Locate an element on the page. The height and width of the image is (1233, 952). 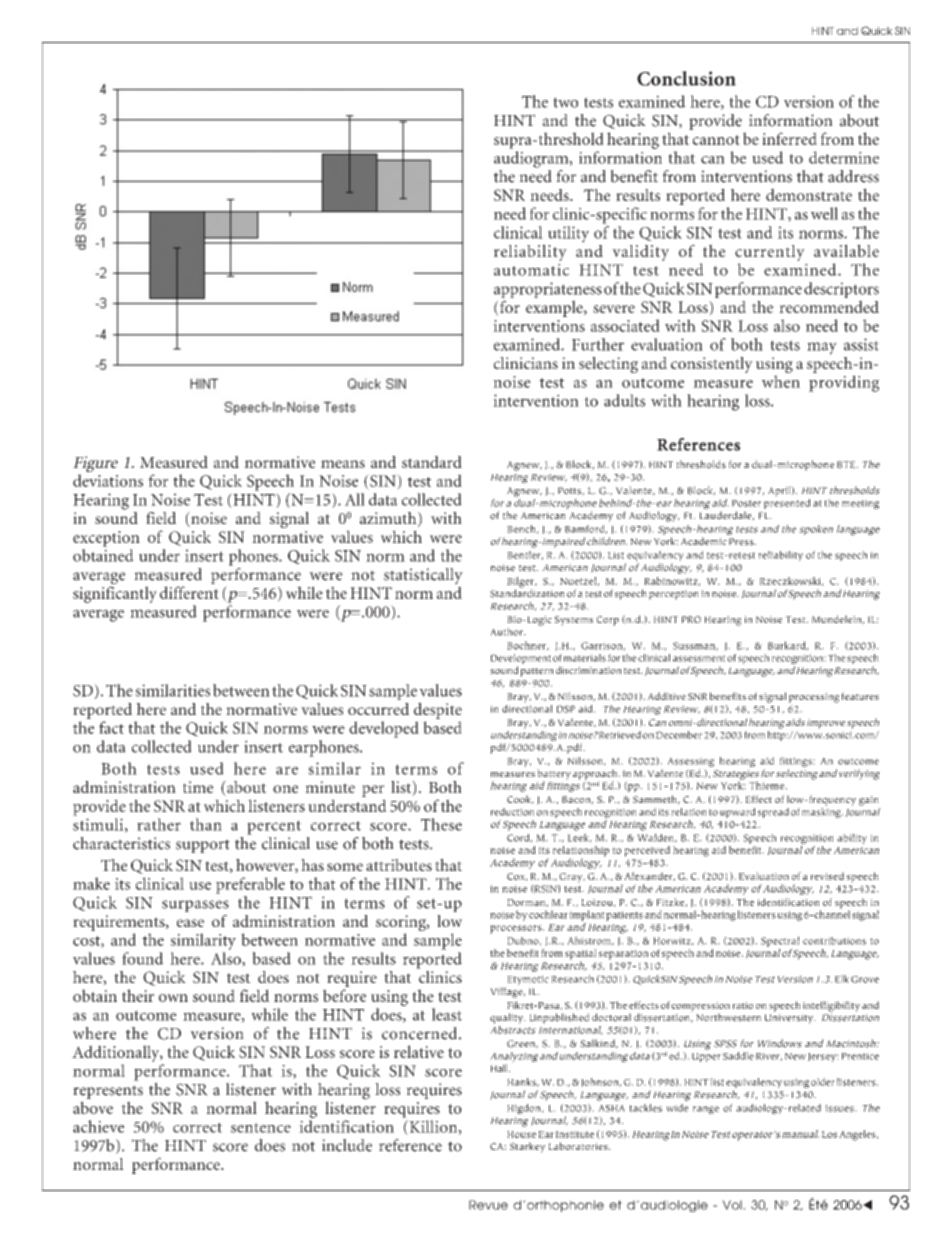
when is located at coordinates (781, 381).
